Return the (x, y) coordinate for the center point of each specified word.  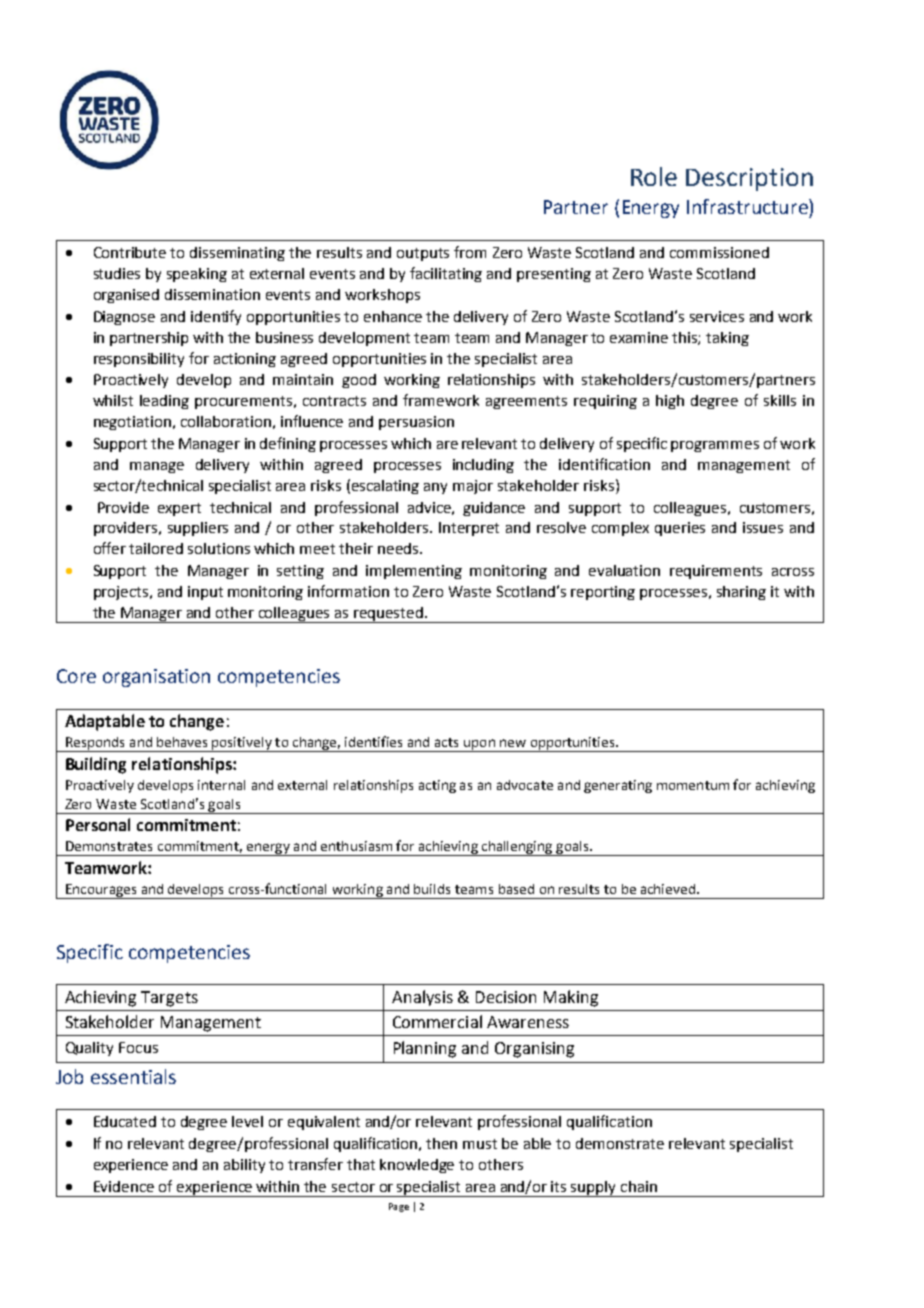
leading (164, 402)
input (205, 593)
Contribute (130, 252)
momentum (693, 785)
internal (221, 785)
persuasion (416, 423)
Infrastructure (748, 206)
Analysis (422, 998)
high (670, 402)
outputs (423, 254)
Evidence (124, 1186)
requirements (716, 572)
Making (571, 998)
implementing (414, 572)
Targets (169, 999)
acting (437, 786)
